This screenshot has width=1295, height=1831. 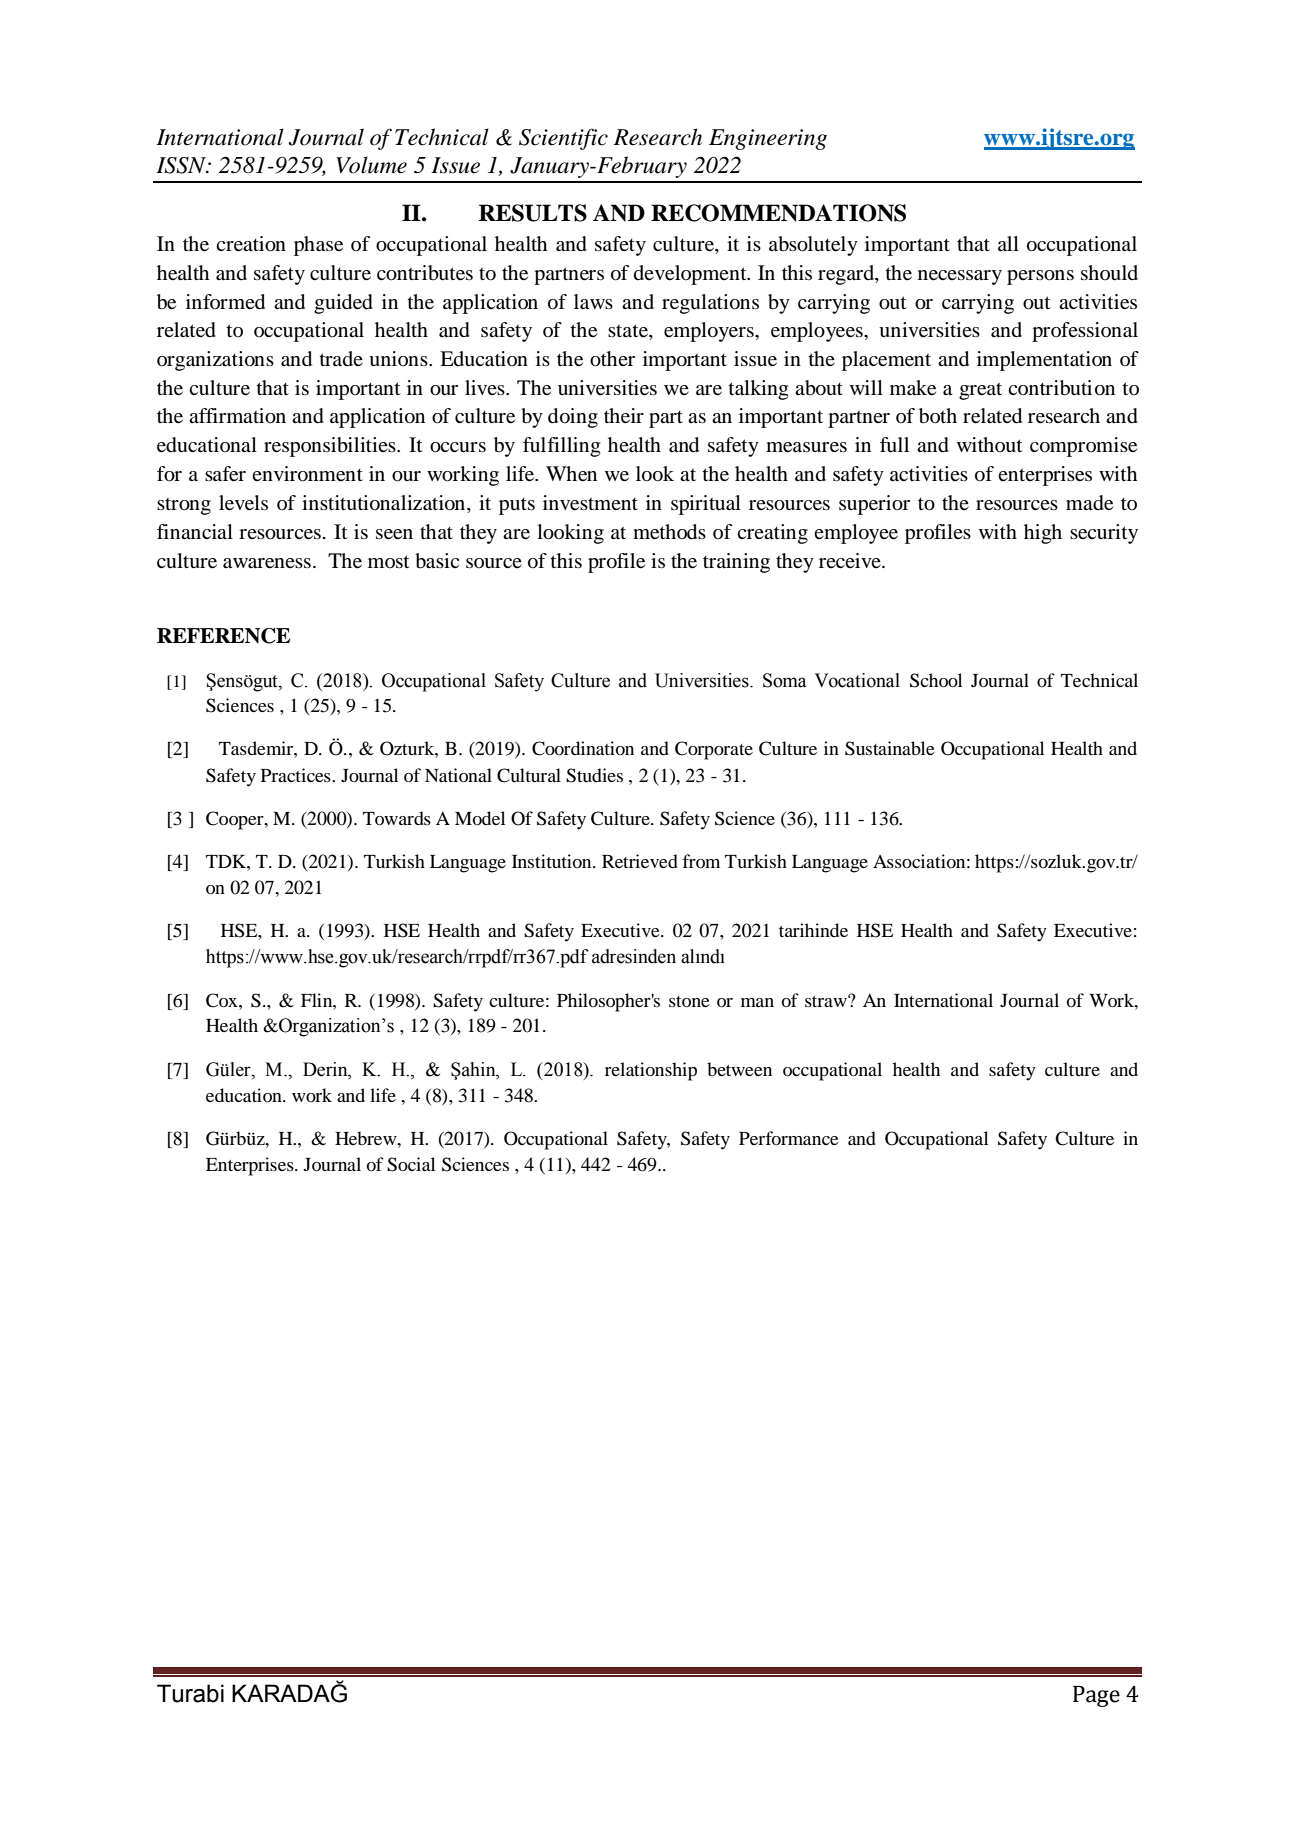 I want to click on REFERENCE, so click(x=223, y=636).
